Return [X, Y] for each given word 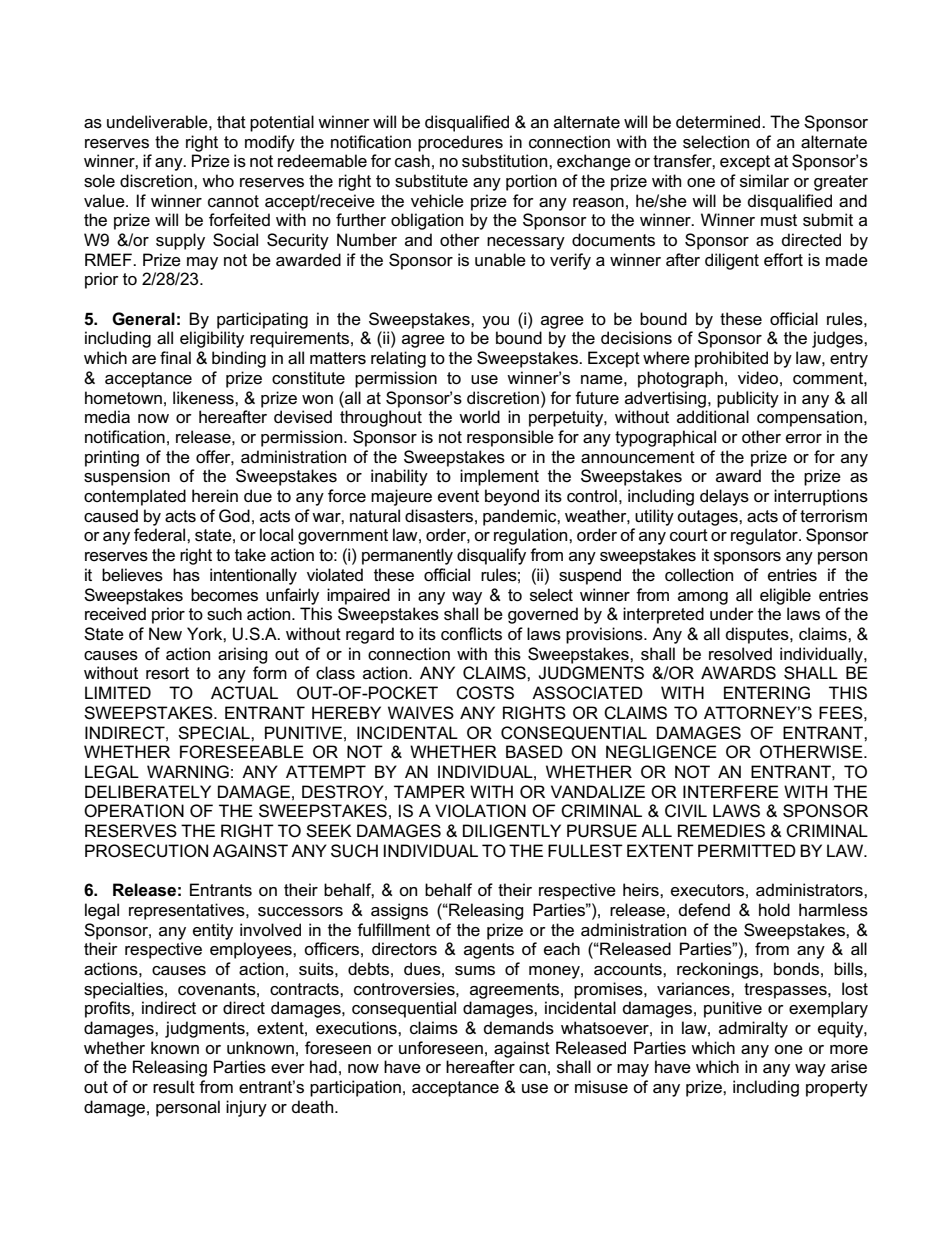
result [174, 1087]
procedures [460, 143]
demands [519, 1028]
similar [764, 181]
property [837, 1089]
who [218, 181]
